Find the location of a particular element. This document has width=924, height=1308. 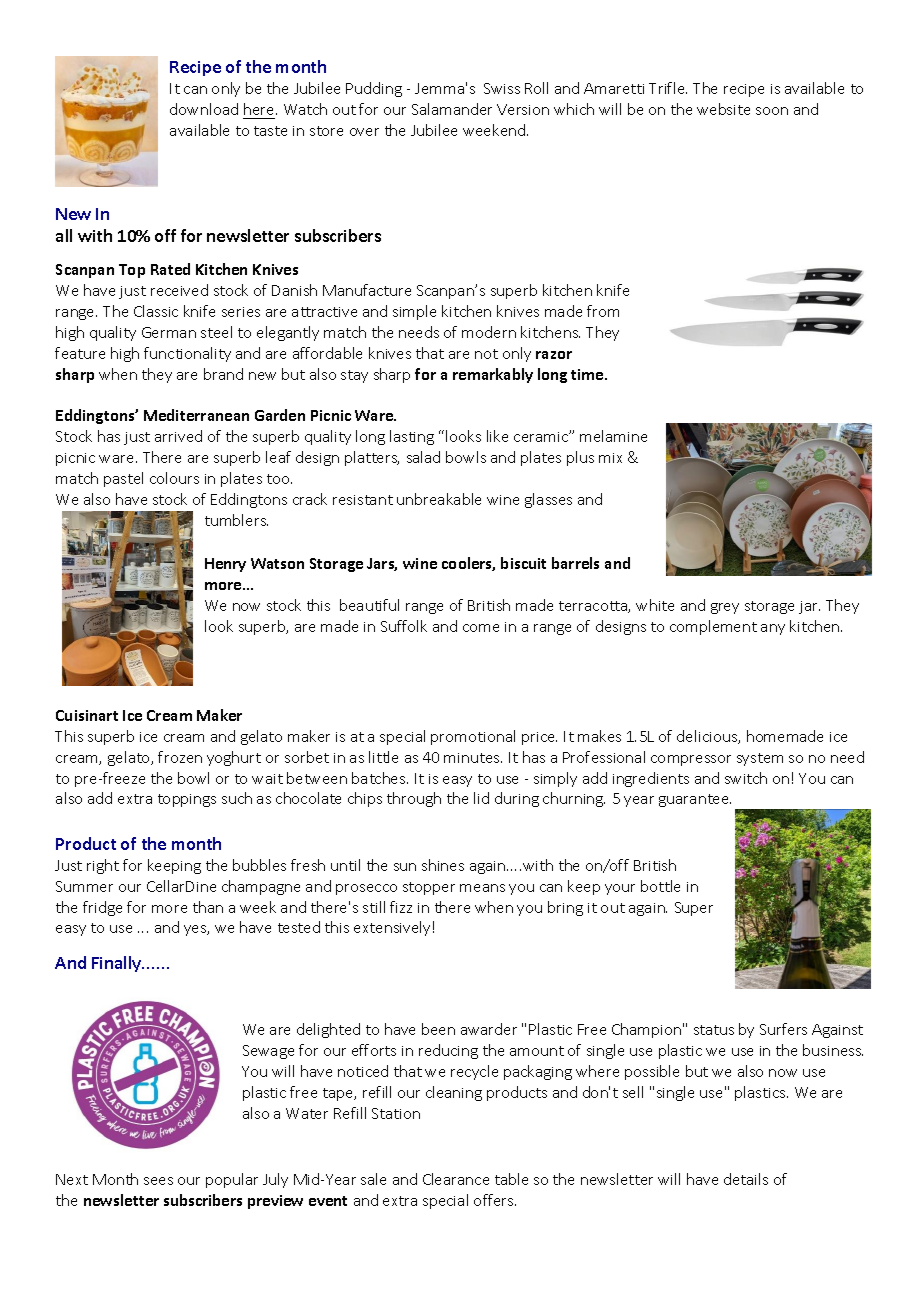

Clearance is located at coordinates (456, 1179).
